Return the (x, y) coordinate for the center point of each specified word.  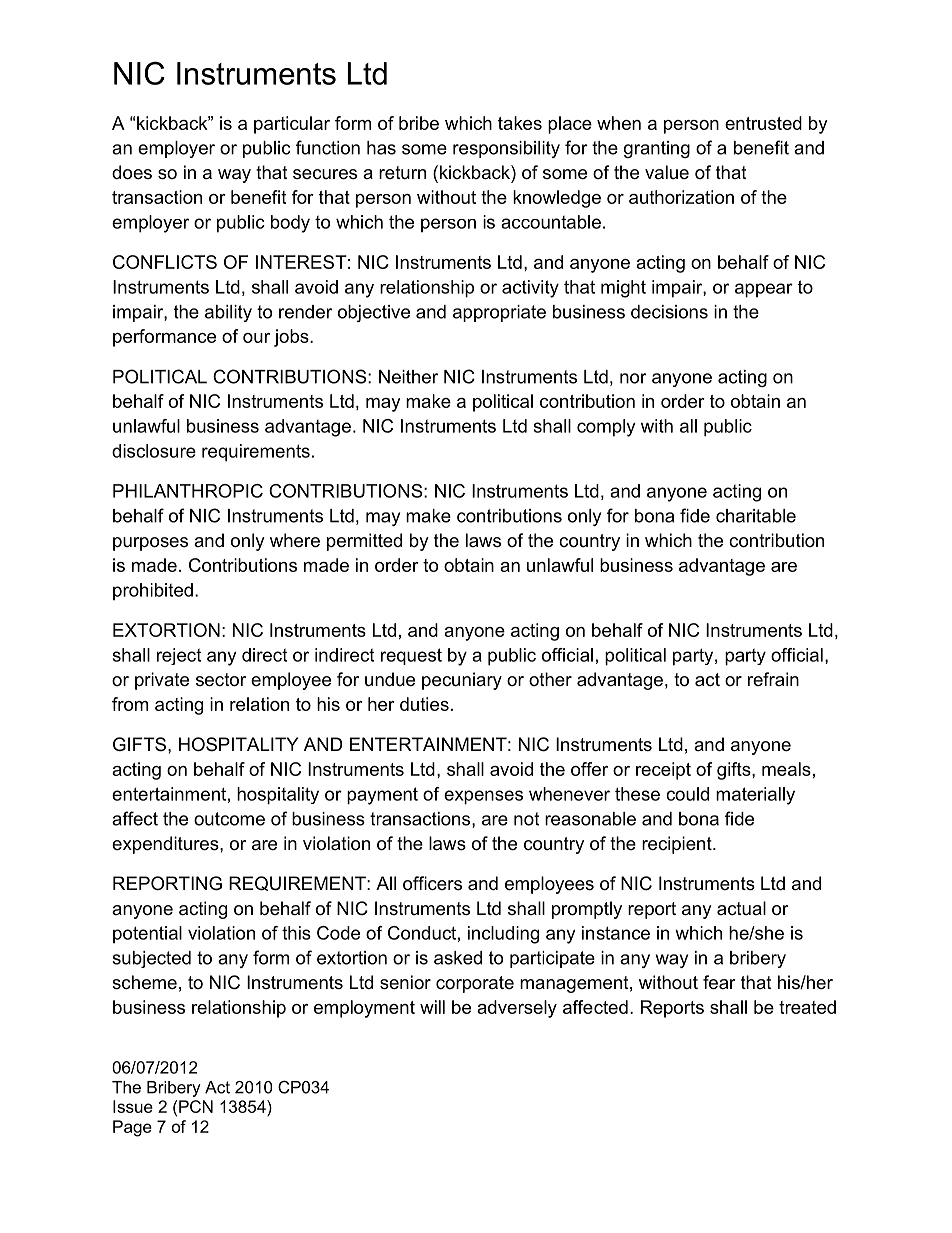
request (411, 656)
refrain (773, 679)
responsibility (506, 149)
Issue (133, 1106)
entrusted (763, 123)
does (132, 172)
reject (179, 656)
